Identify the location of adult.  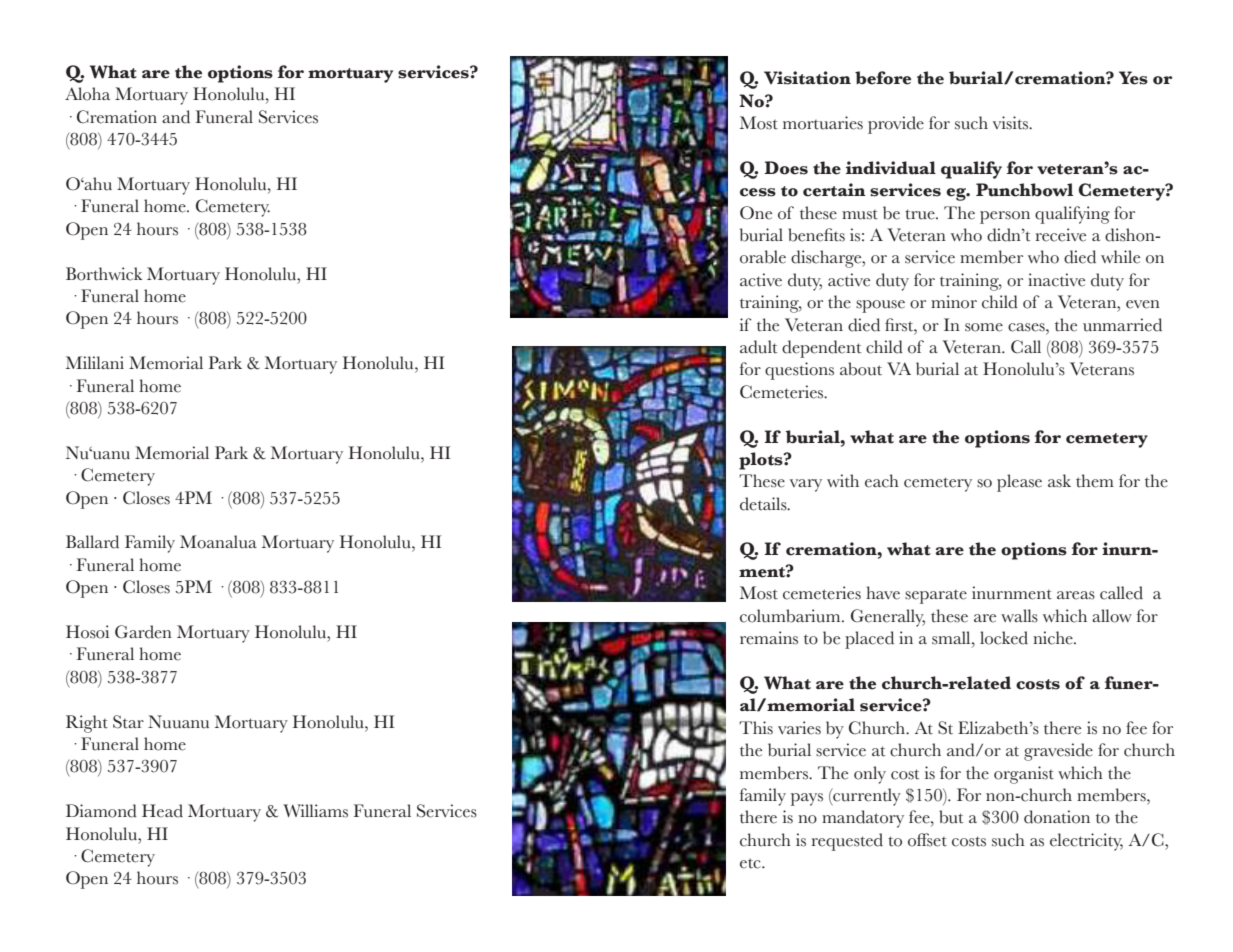
(758, 347).
